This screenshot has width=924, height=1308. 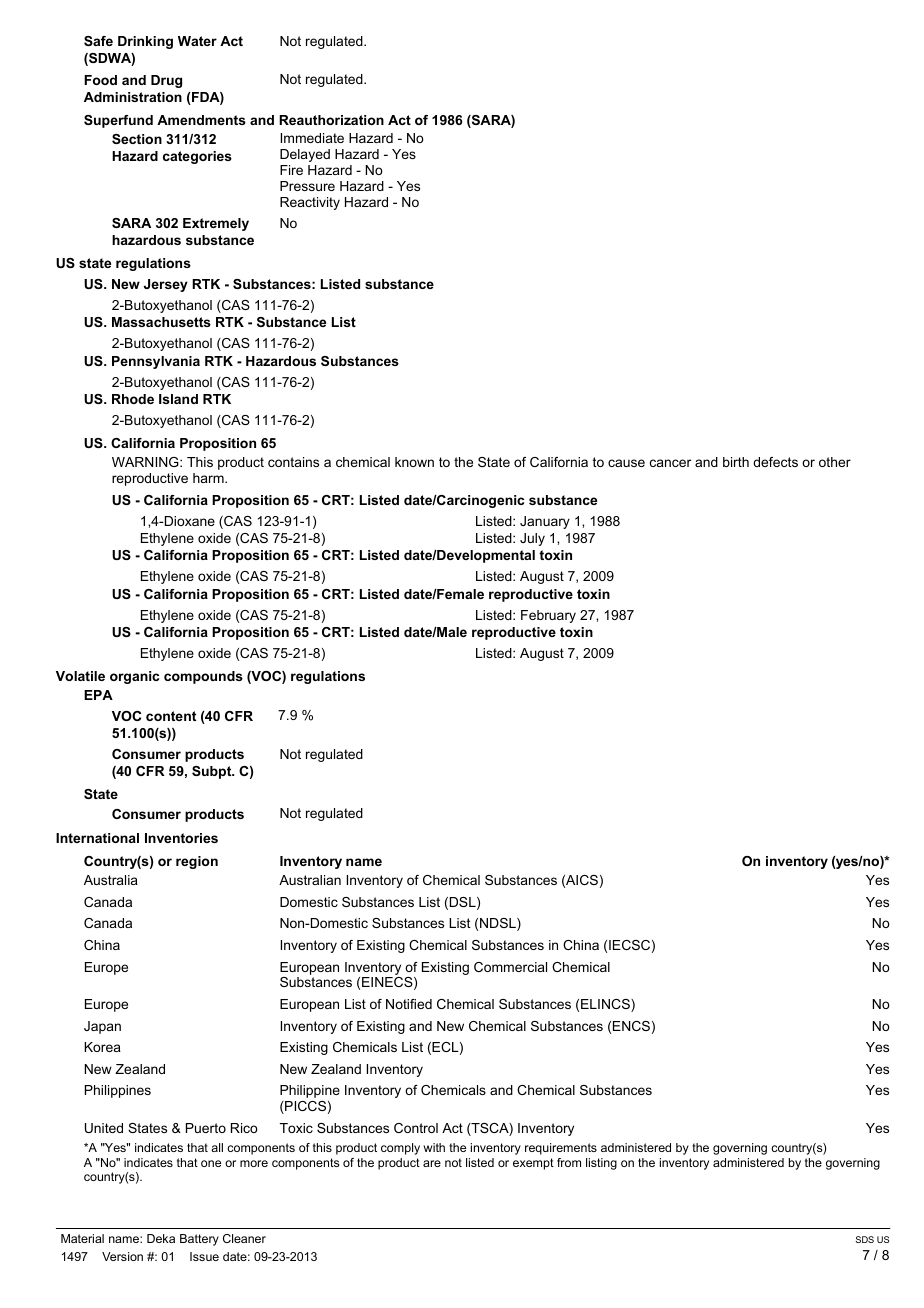 I want to click on Drug, so click(x=166, y=81).
